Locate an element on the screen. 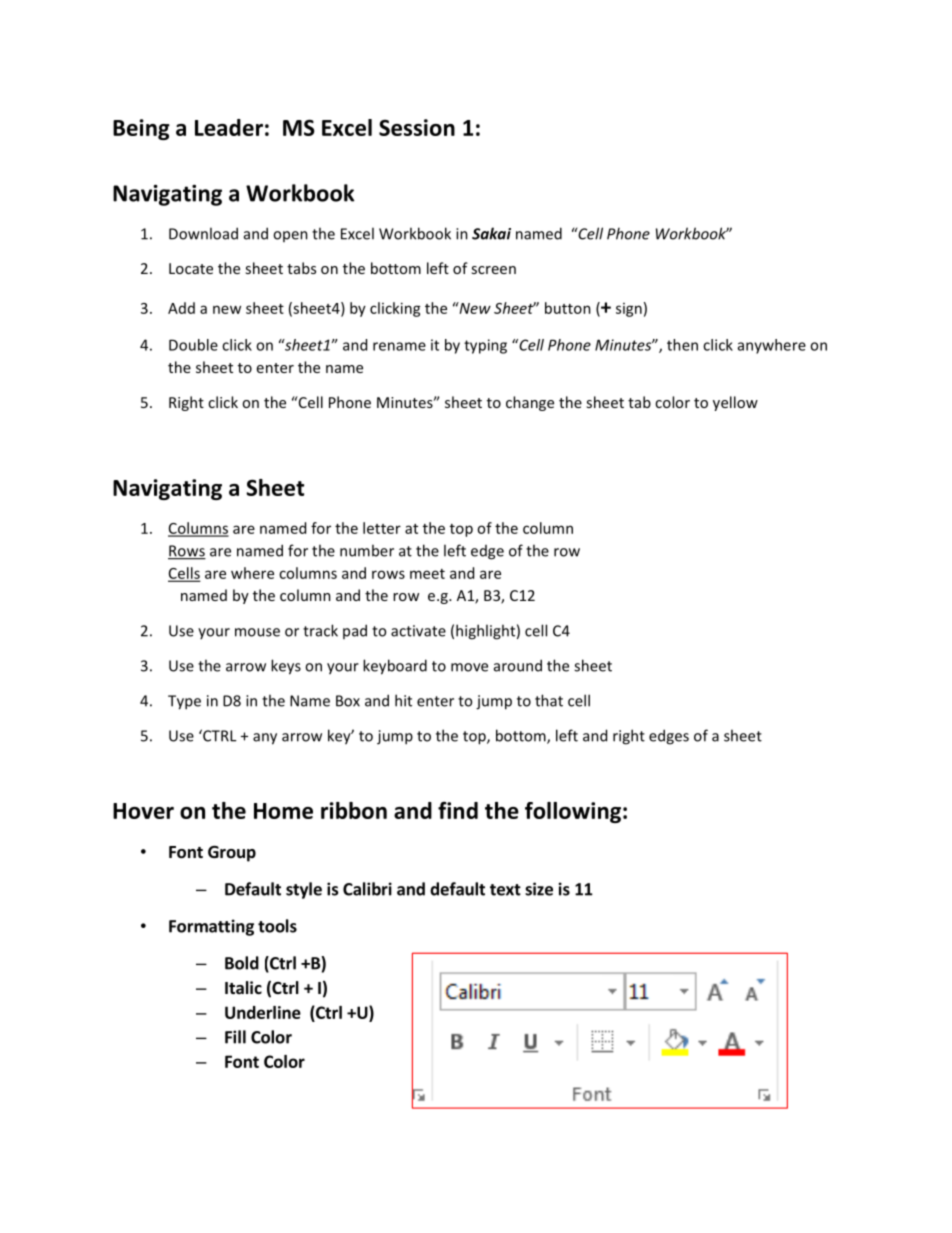 This screenshot has width=952, height=1233. letter is located at coordinates (382, 528).
